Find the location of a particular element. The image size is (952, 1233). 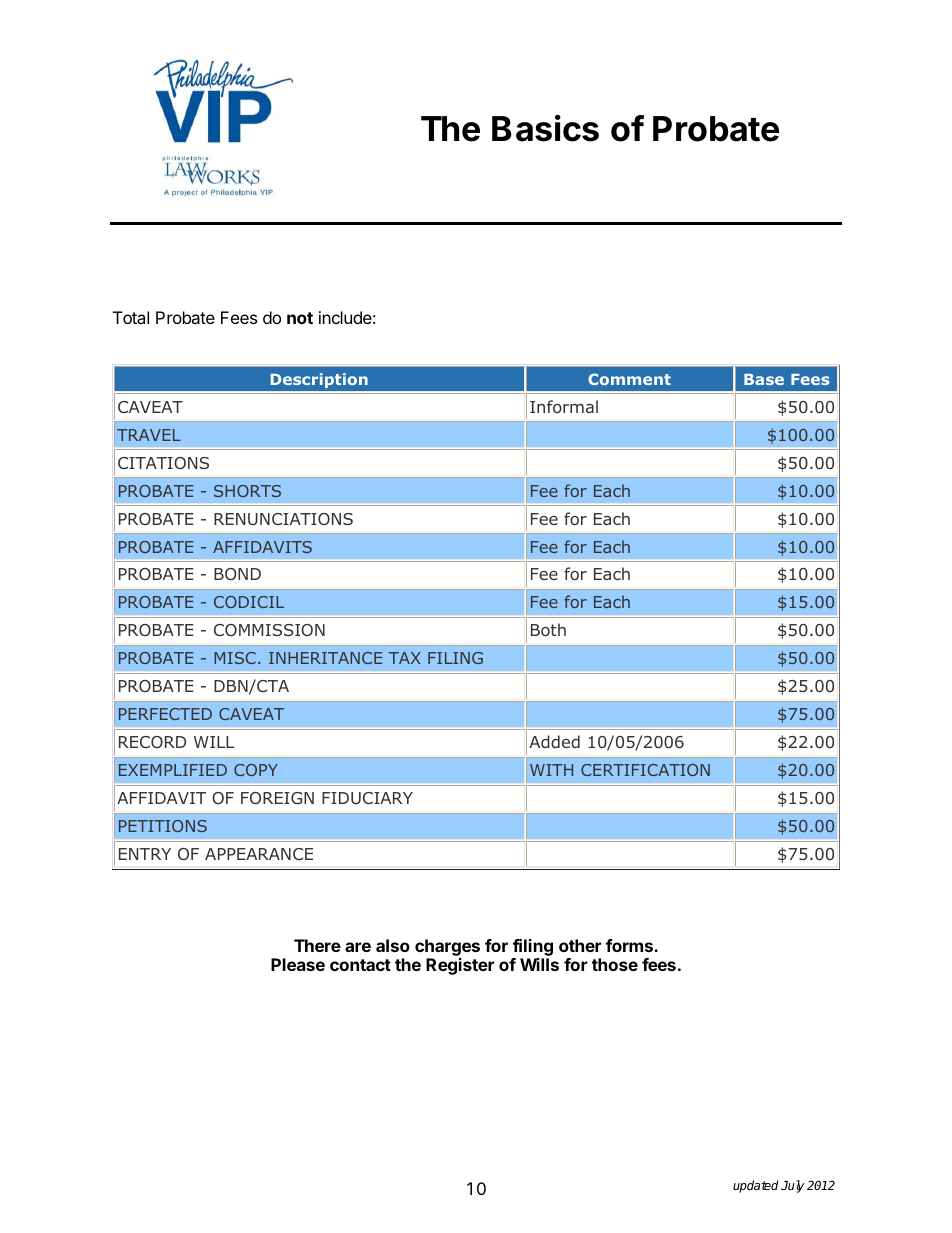

Base is located at coordinates (764, 379).
